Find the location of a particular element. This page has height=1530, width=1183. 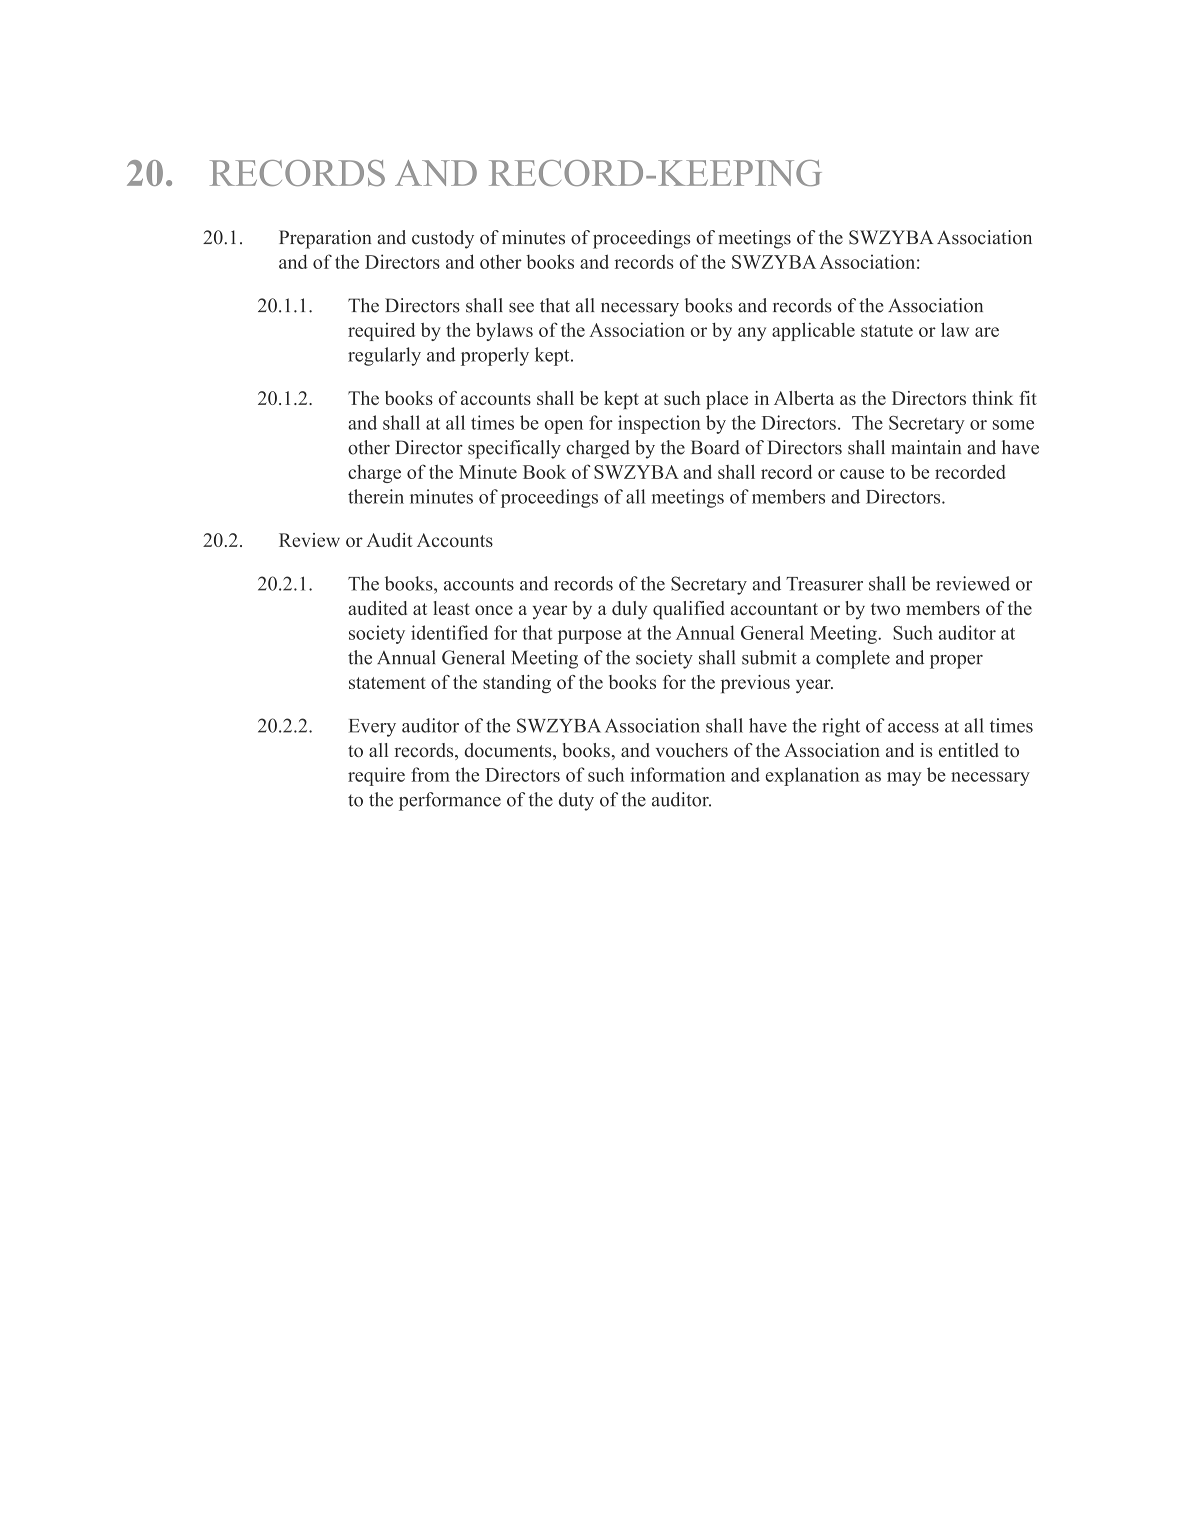

cause is located at coordinates (862, 474).
